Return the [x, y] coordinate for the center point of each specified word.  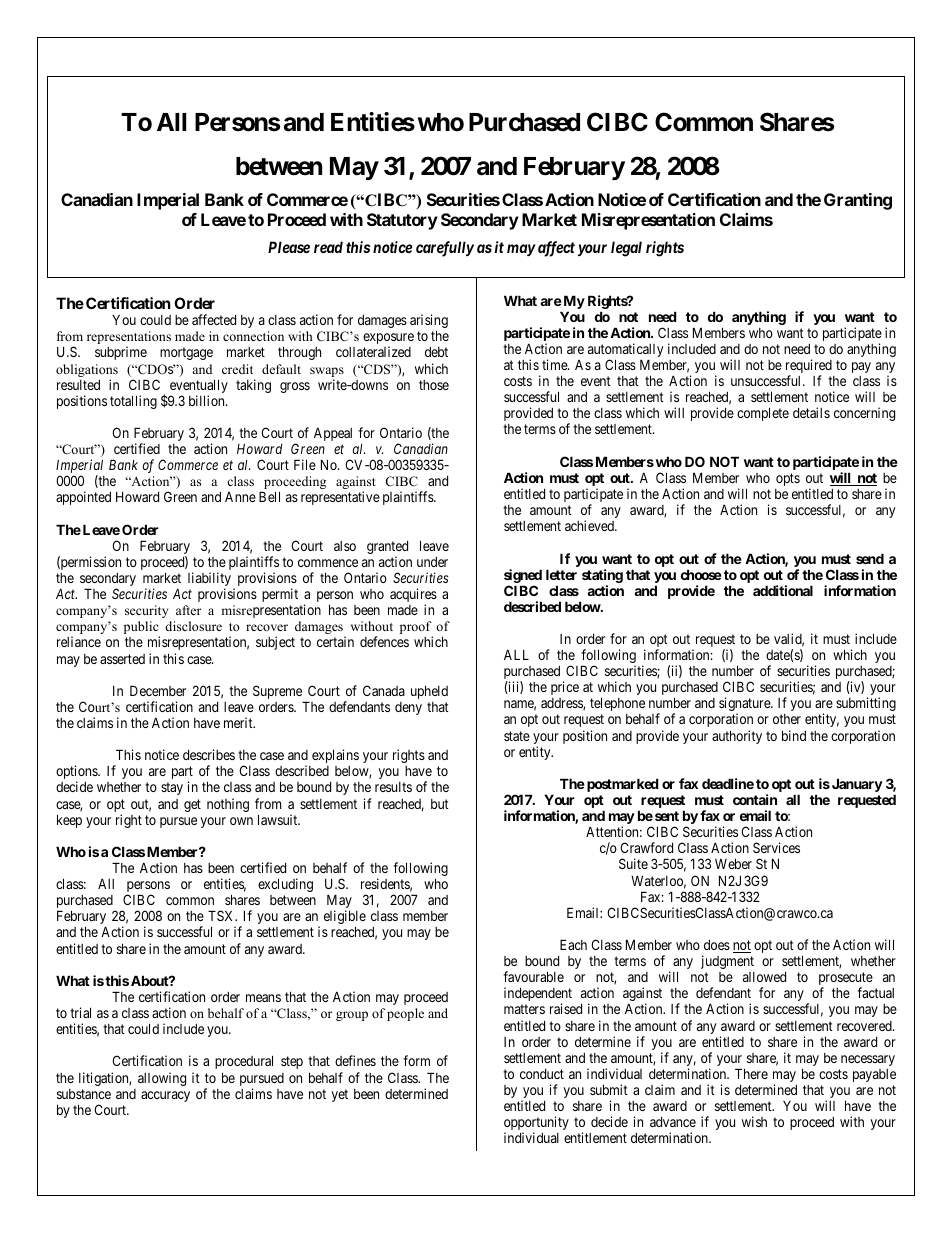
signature [745, 705]
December [158, 690]
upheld [429, 692]
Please [289, 247]
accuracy [165, 1096]
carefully [445, 249]
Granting [858, 201]
